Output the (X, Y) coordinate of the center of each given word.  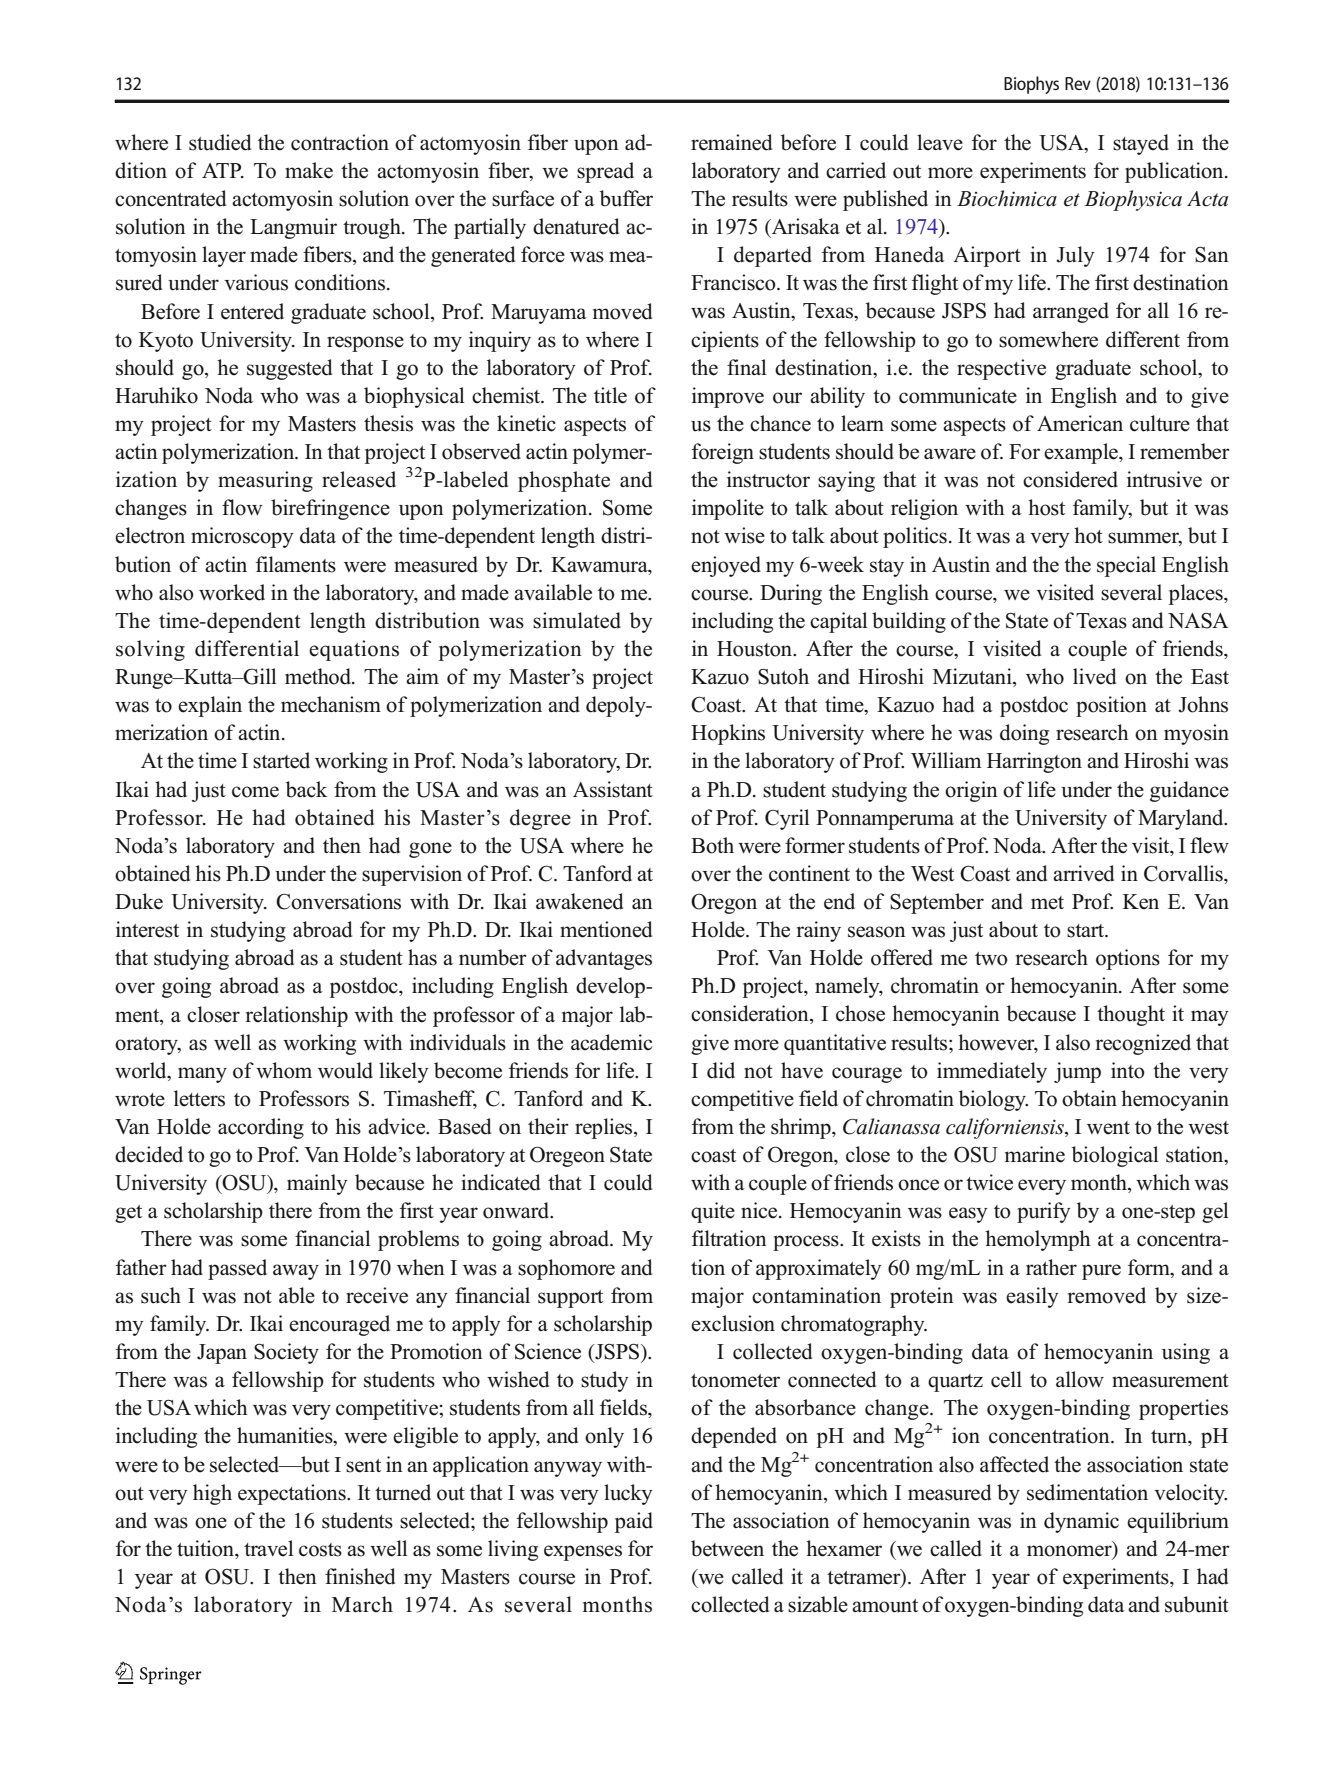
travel (269, 1548)
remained (731, 142)
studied (220, 142)
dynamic (1081, 1522)
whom (284, 1070)
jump (1077, 1072)
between (727, 1548)
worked (232, 592)
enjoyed (726, 566)
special (1126, 566)
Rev (1078, 83)
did (721, 1070)
